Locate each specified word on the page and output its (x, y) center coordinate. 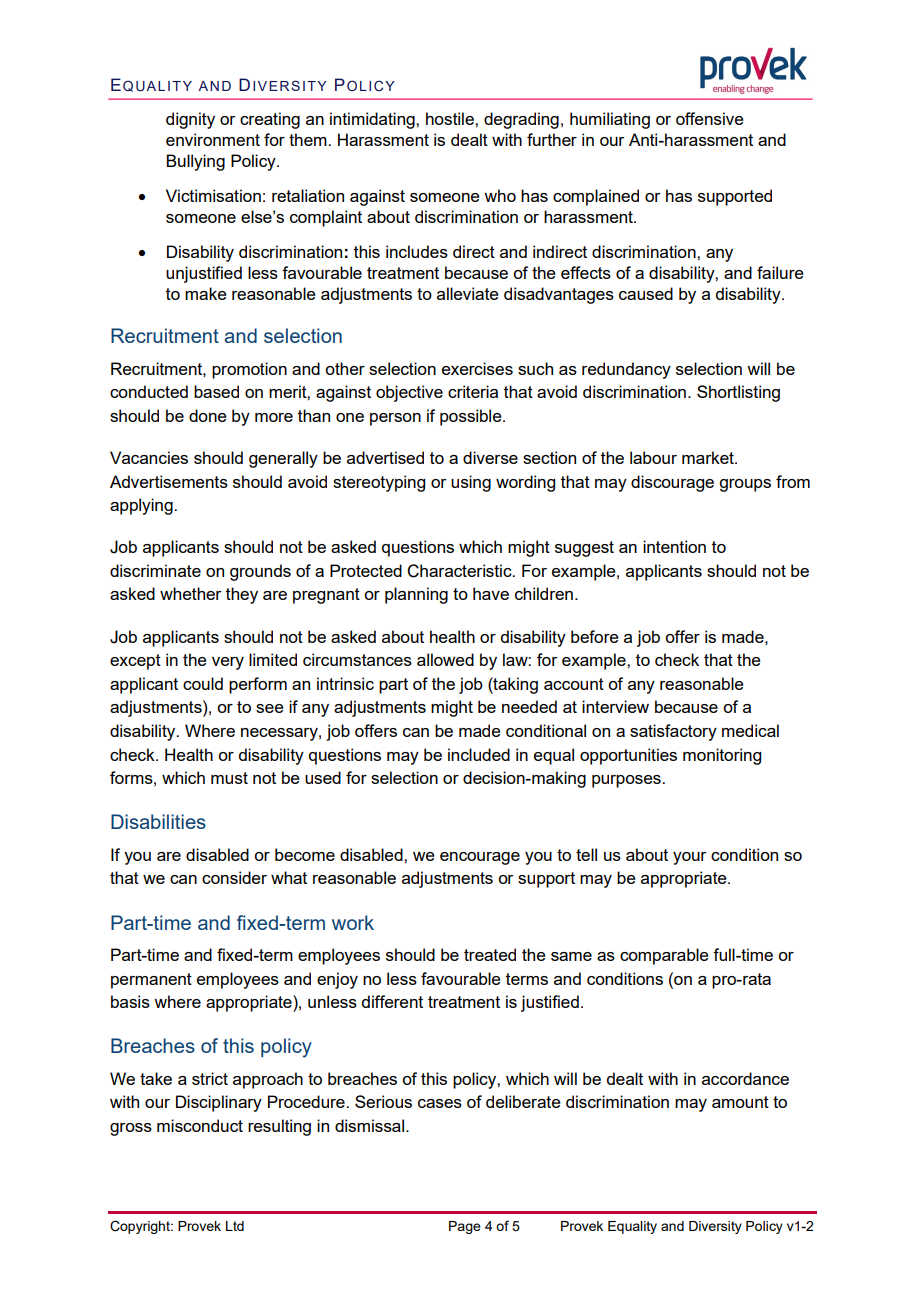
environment (213, 139)
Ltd (235, 1226)
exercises (477, 368)
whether (191, 593)
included (479, 754)
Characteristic (460, 571)
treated (490, 954)
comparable (664, 956)
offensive (710, 118)
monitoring (722, 756)
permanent (151, 981)
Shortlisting (738, 393)
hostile (451, 118)
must (229, 778)
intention (674, 546)
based (216, 391)
